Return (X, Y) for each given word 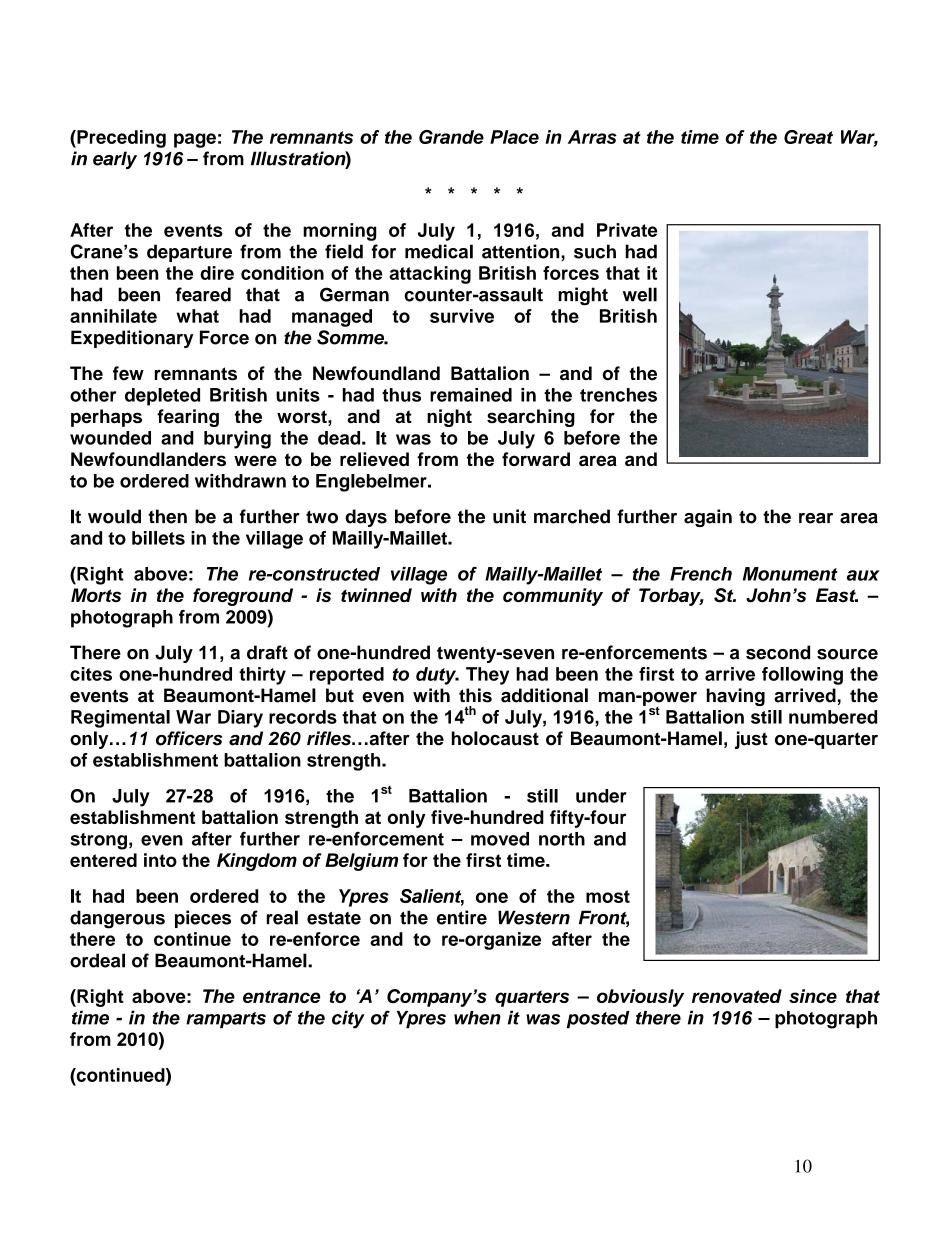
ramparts (226, 1020)
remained (471, 395)
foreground (243, 597)
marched (572, 516)
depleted (162, 397)
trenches (618, 395)
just (751, 740)
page (195, 140)
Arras (592, 137)
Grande (451, 137)
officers (189, 738)
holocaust (495, 738)
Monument (790, 574)
